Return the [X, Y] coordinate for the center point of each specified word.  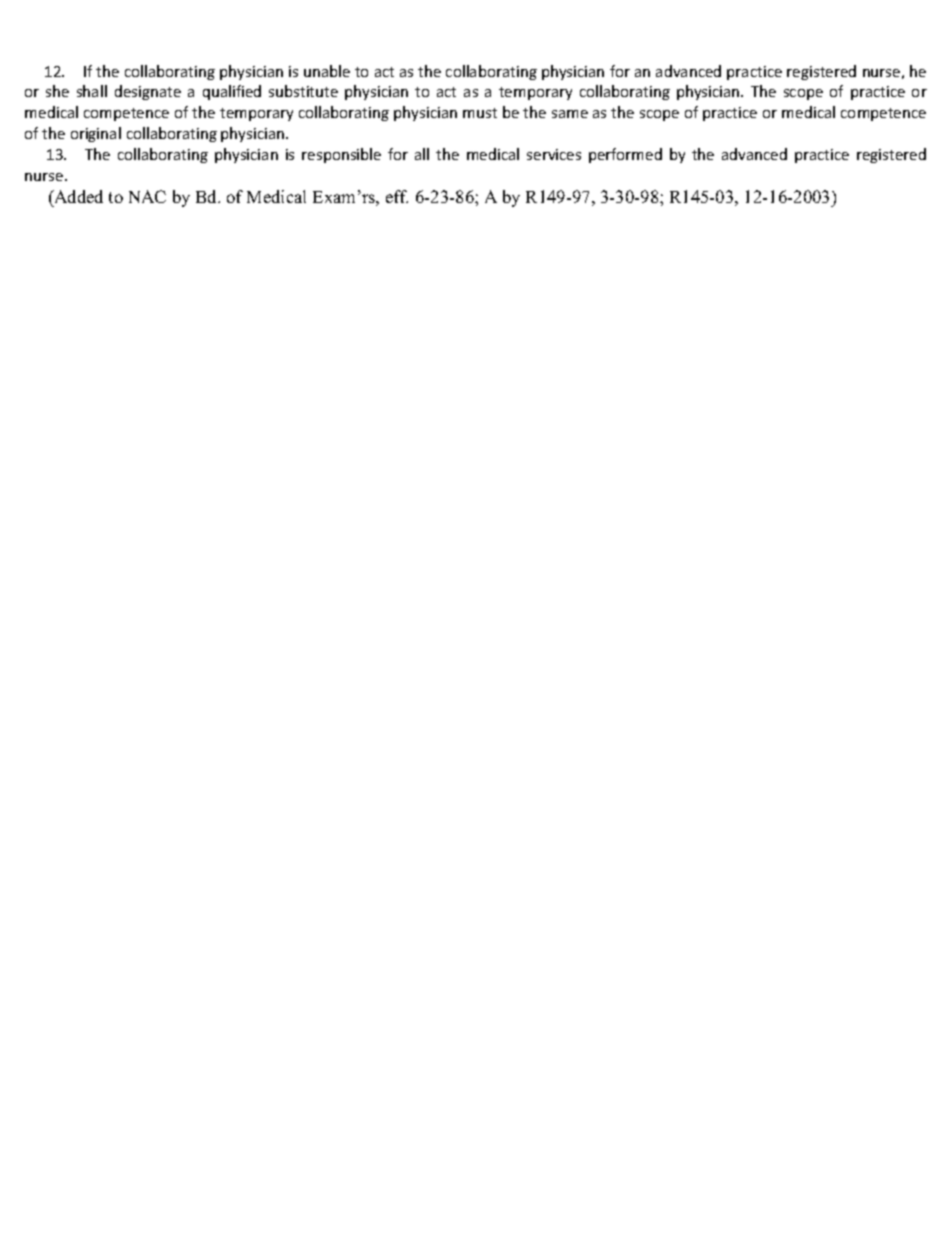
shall [92, 91]
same [570, 114]
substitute [303, 91]
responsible [341, 155]
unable [327, 71]
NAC [147, 196]
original [96, 134]
